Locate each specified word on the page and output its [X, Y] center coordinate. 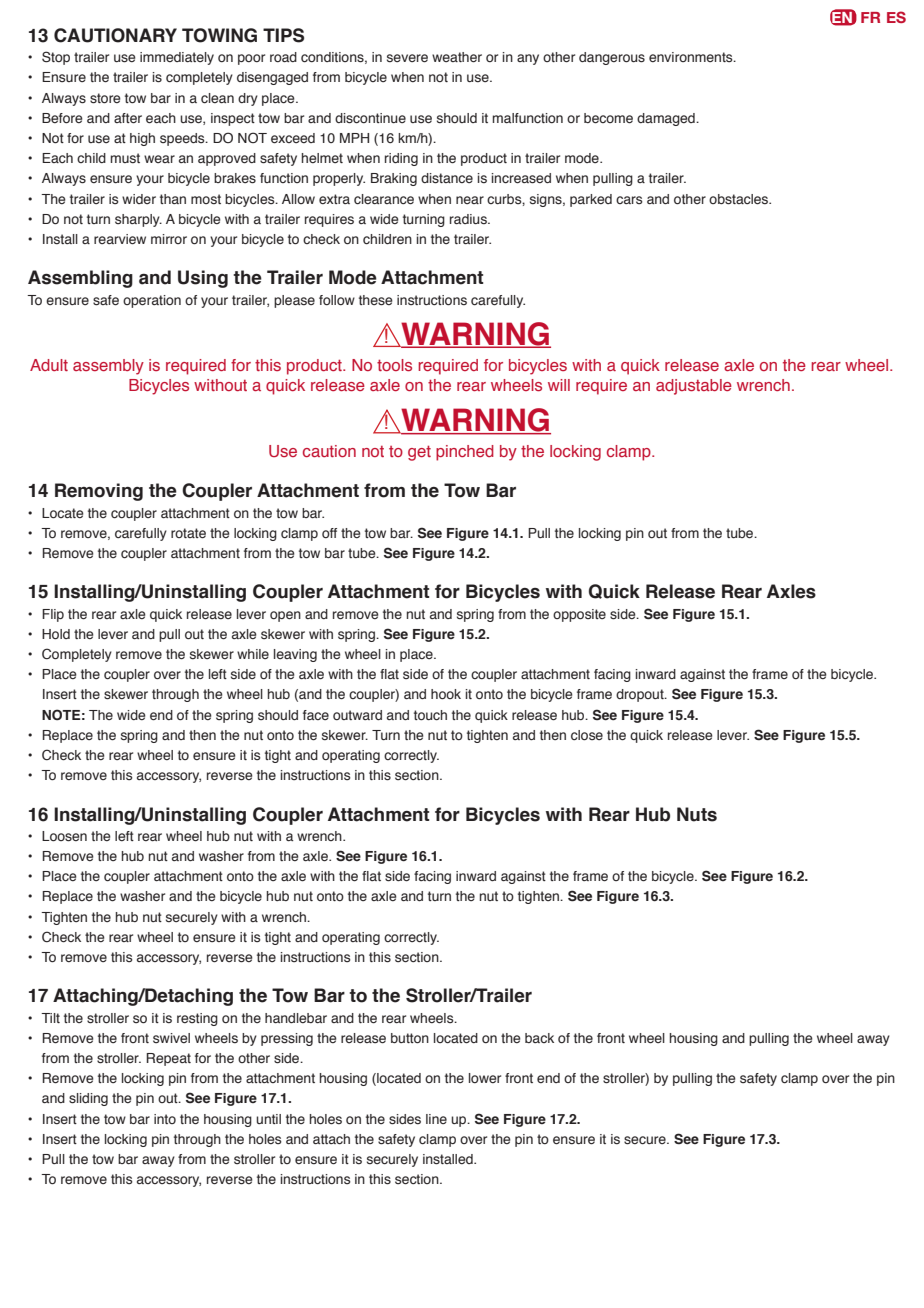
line [436, 1119]
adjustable [694, 387]
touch [430, 715]
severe [407, 58]
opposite [579, 615]
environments [692, 57]
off [329, 533]
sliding [88, 1099]
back [539, 1038]
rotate [188, 533]
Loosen [64, 836]
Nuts [697, 814]
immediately [177, 58]
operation [152, 301]
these [376, 300]
